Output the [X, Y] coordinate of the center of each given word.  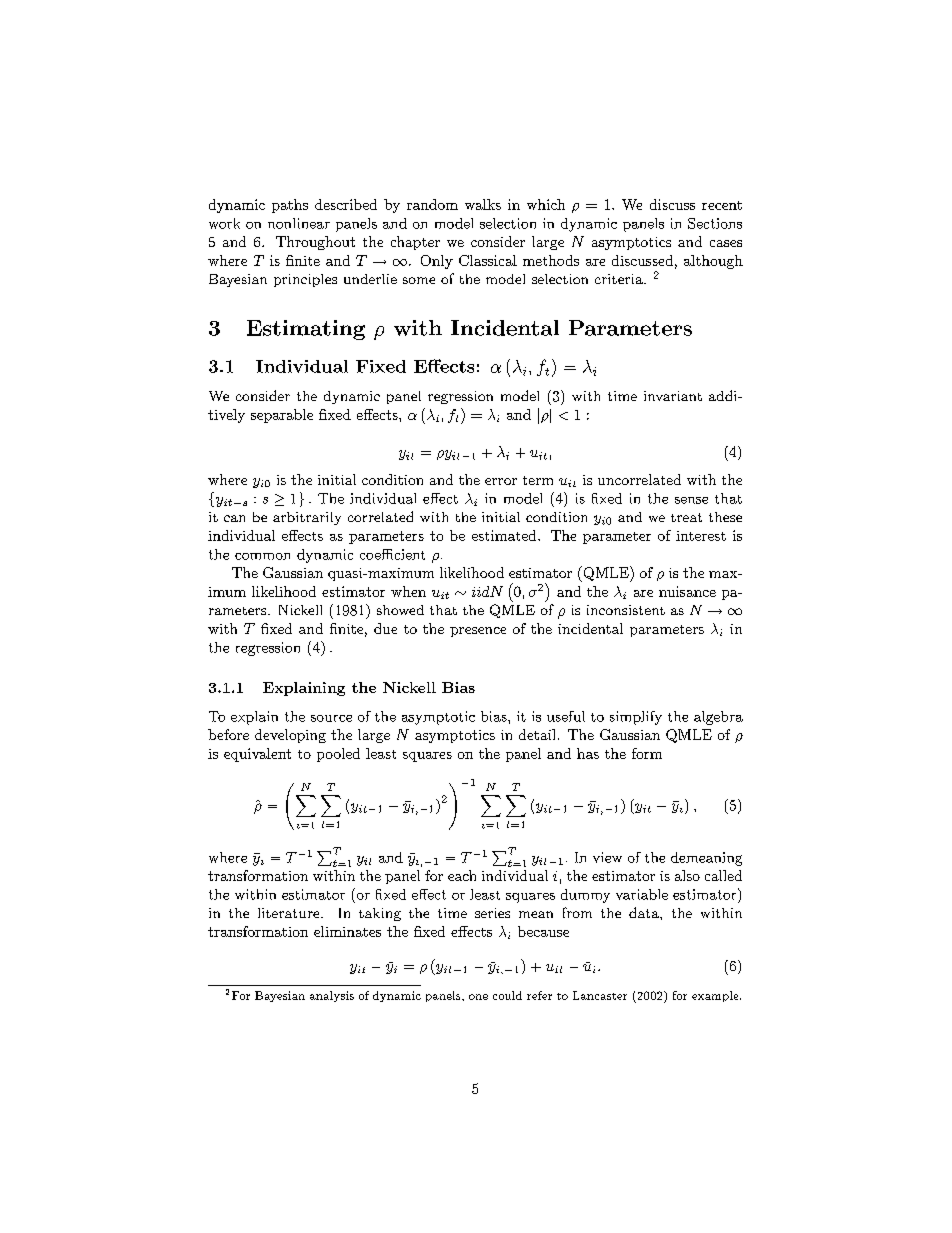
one [478, 997]
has [588, 753]
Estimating [306, 330]
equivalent [257, 755]
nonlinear [299, 223]
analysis [332, 996]
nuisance [687, 591]
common [262, 556]
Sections [715, 223]
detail [537, 734]
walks [483, 204]
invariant [673, 396]
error [501, 481]
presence [478, 632]
